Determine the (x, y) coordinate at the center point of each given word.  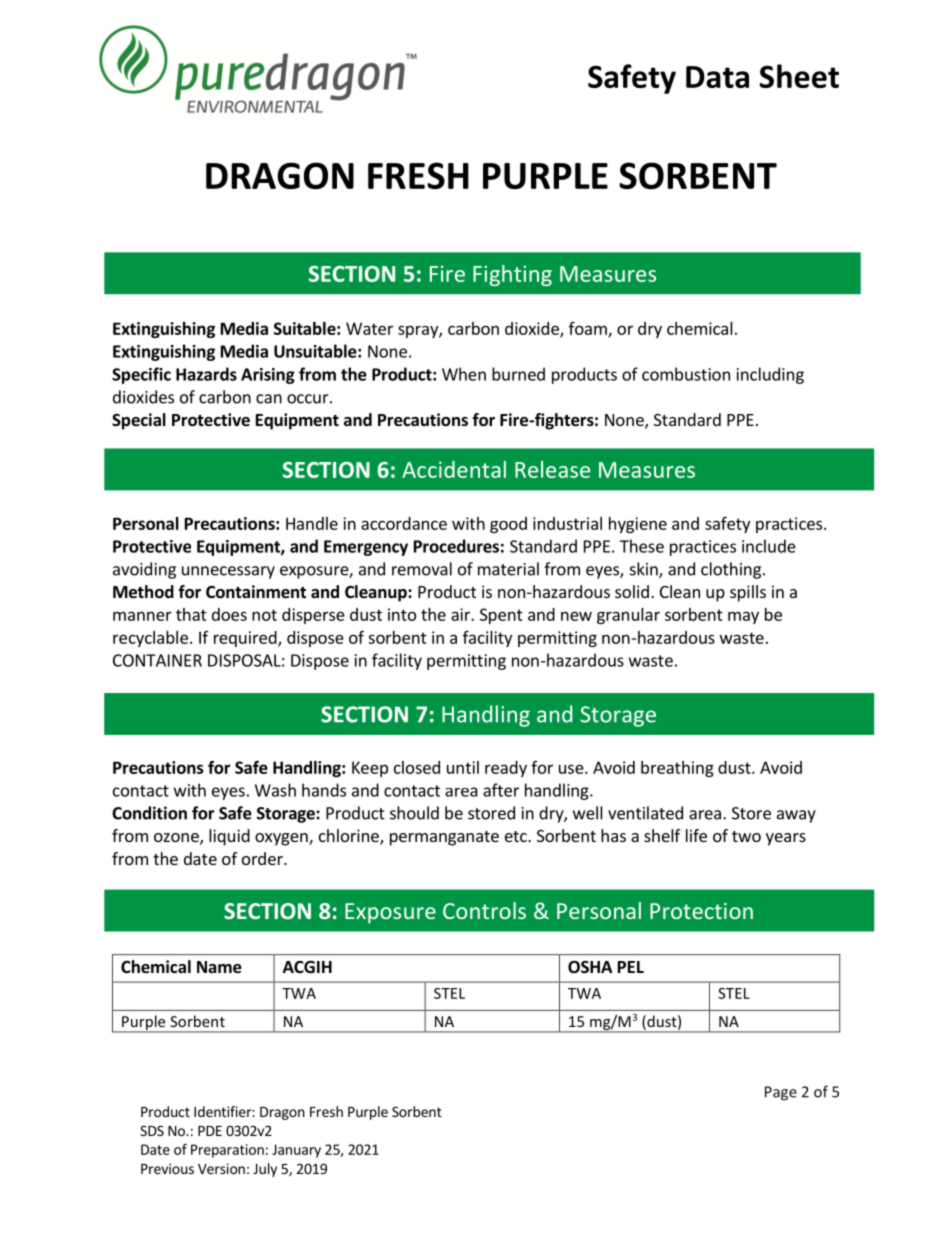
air (461, 614)
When (464, 374)
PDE (210, 1131)
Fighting (512, 275)
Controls (484, 910)
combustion (686, 374)
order (263, 858)
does (229, 614)
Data (717, 77)
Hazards (206, 374)
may (743, 617)
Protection (701, 911)
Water (369, 328)
